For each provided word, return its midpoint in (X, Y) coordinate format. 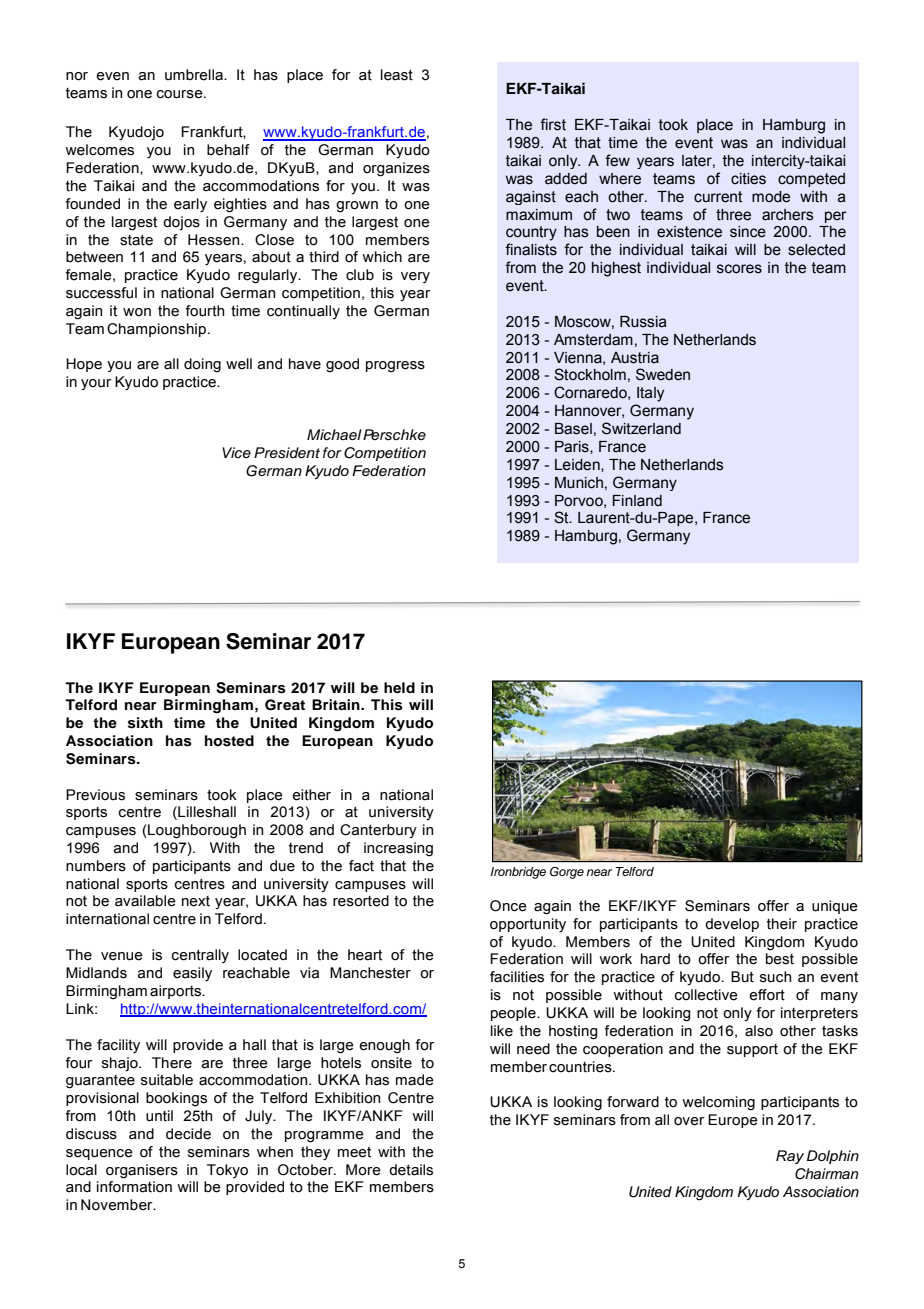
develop (732, 925)
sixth (145, 723)
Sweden (663, 374)
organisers (142, 1171)
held (399, 687)
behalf (228, 150)
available (145, 901)
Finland (637, 501)
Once (508, 906)
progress (395, 367)
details (411, 1170)
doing (202, 365)
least (397, 75)
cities (748, 179)
